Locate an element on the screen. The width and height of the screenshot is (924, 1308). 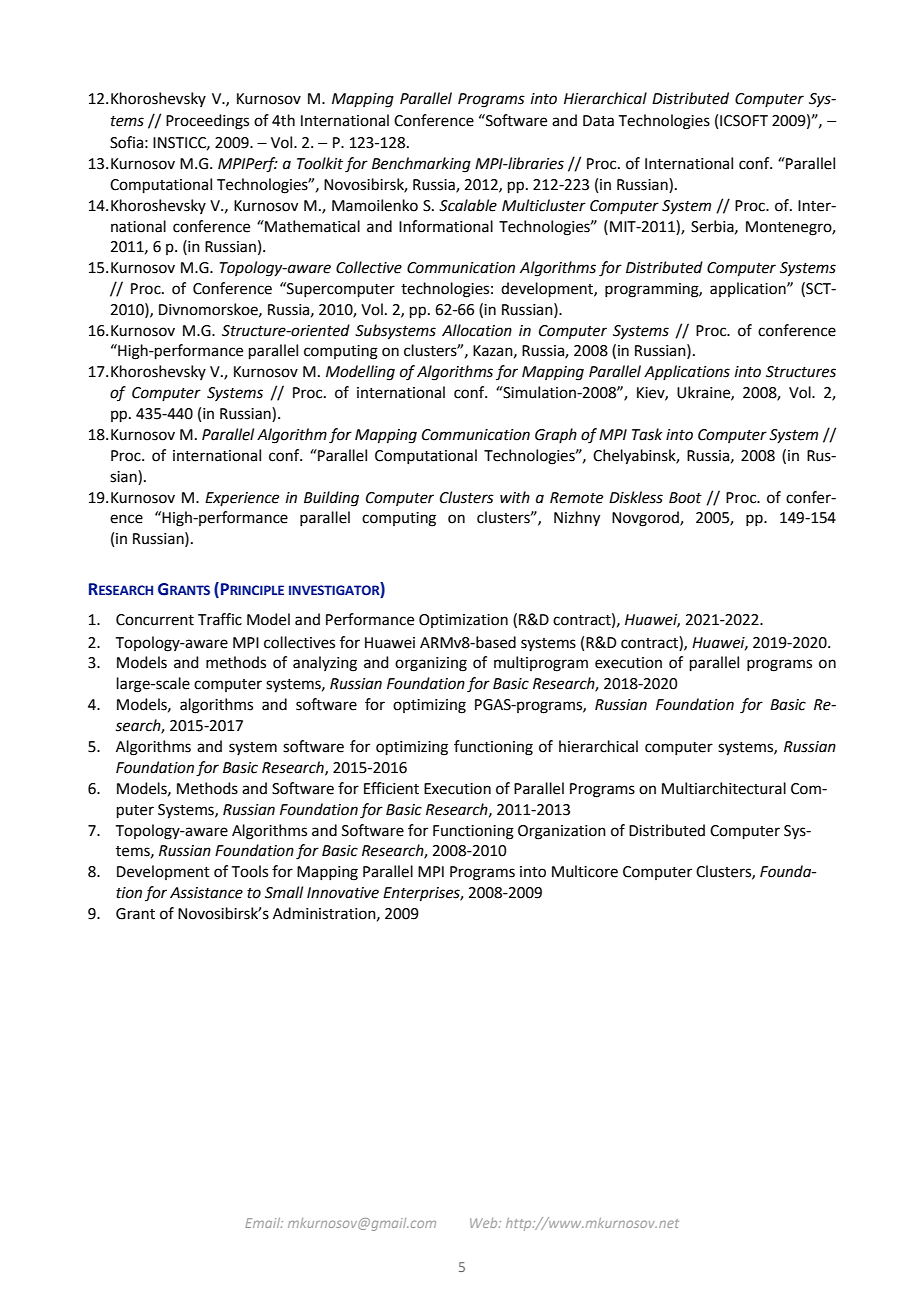
Data is located at coordinates (598, 121).
